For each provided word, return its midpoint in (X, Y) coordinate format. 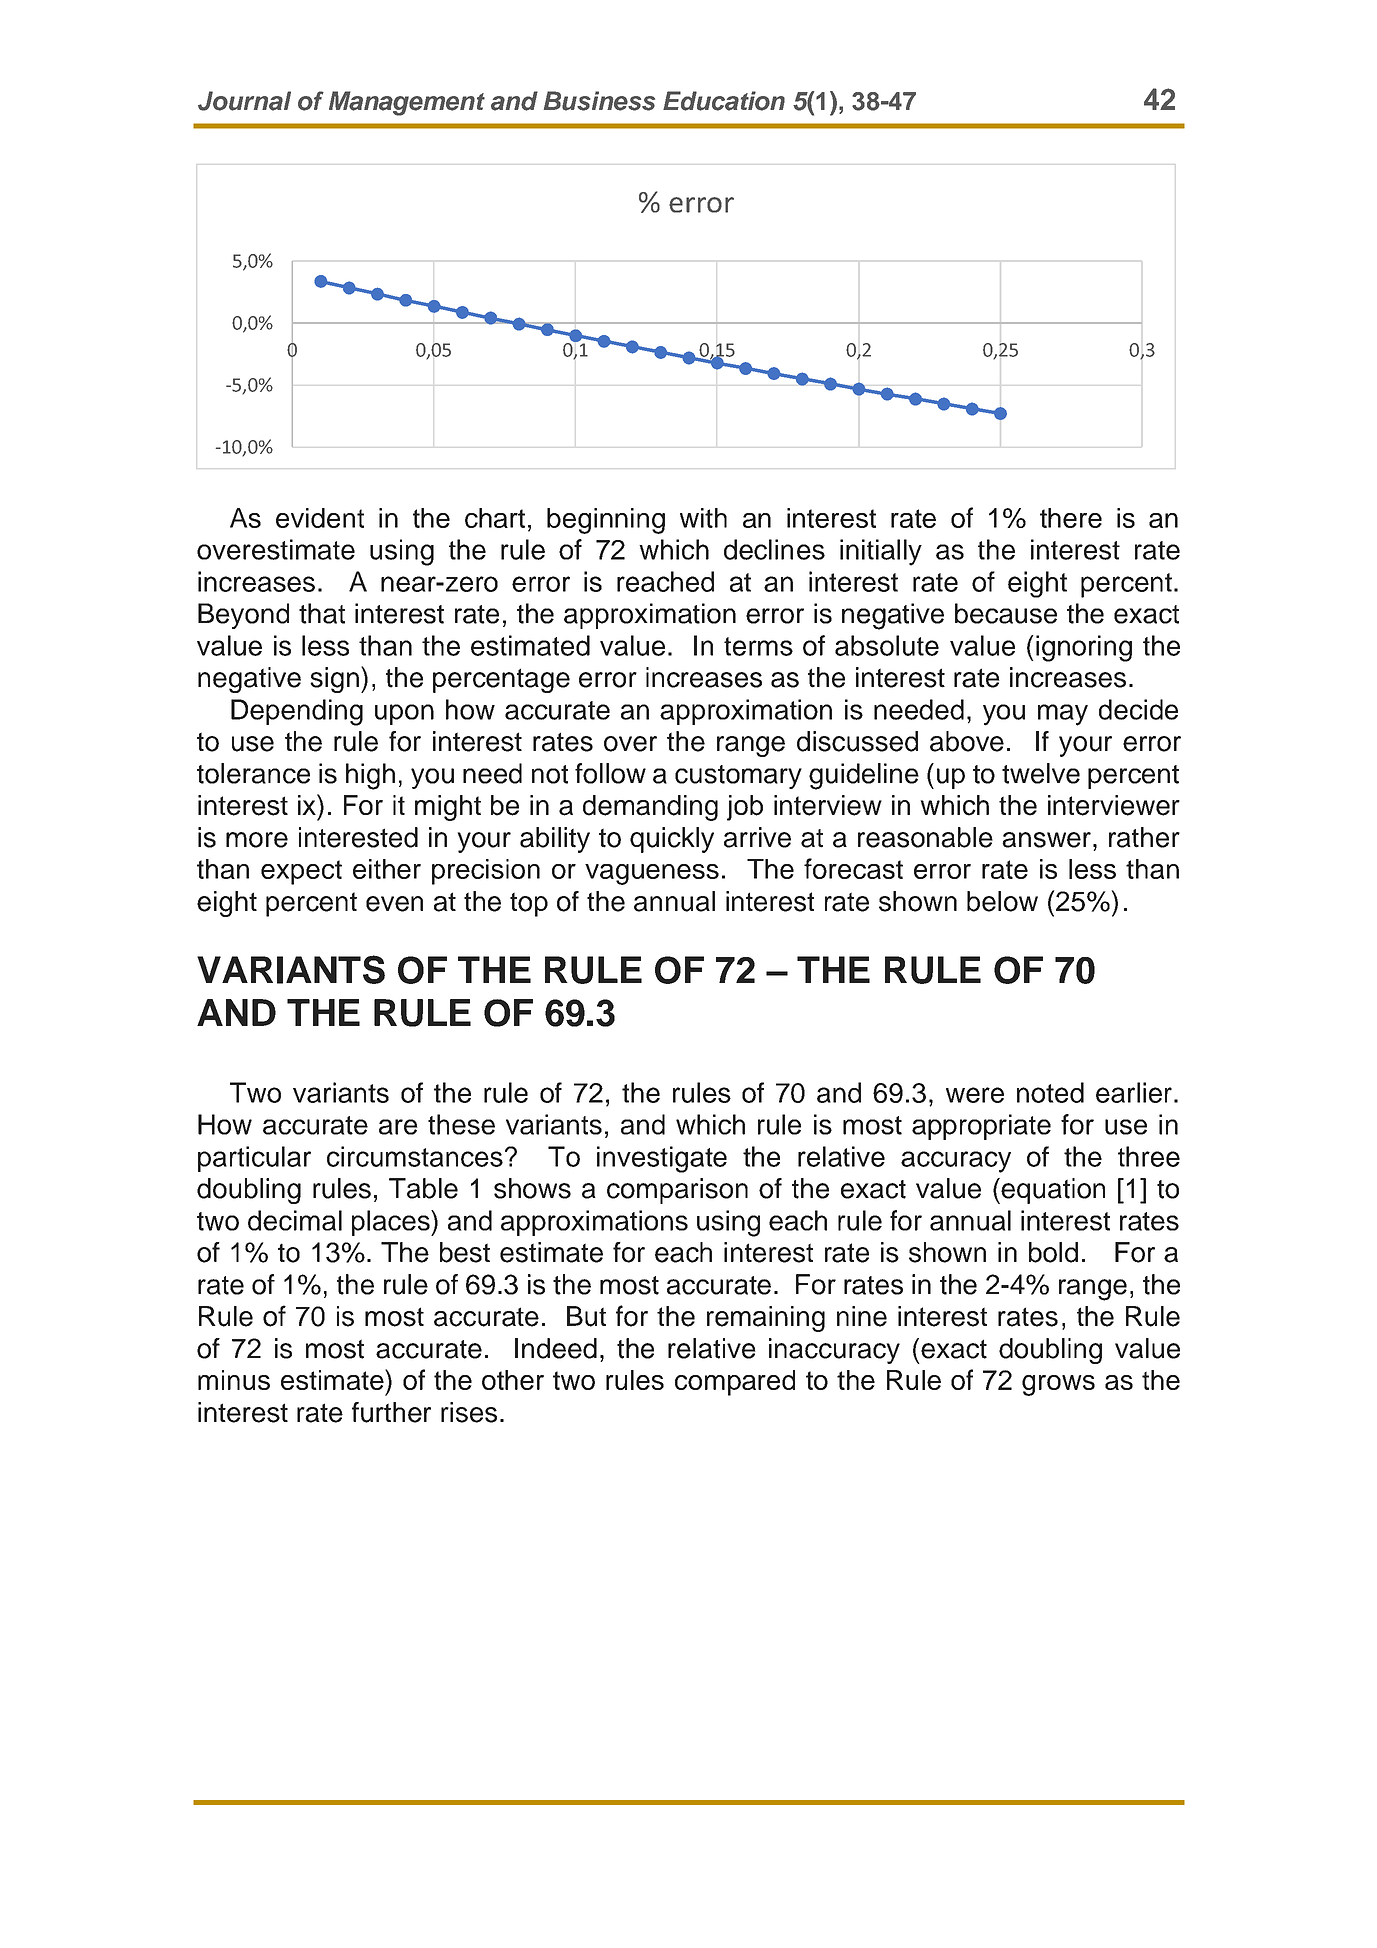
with (703, 518)
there (1071, 518)
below (1002, 901)
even (394, 904)
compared (735, 1383)
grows (1058, 1385)
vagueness (652, 874)
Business (599, 101)
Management (407, 103)
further (391, 1412)
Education (724, 101)
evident (320, 518)
